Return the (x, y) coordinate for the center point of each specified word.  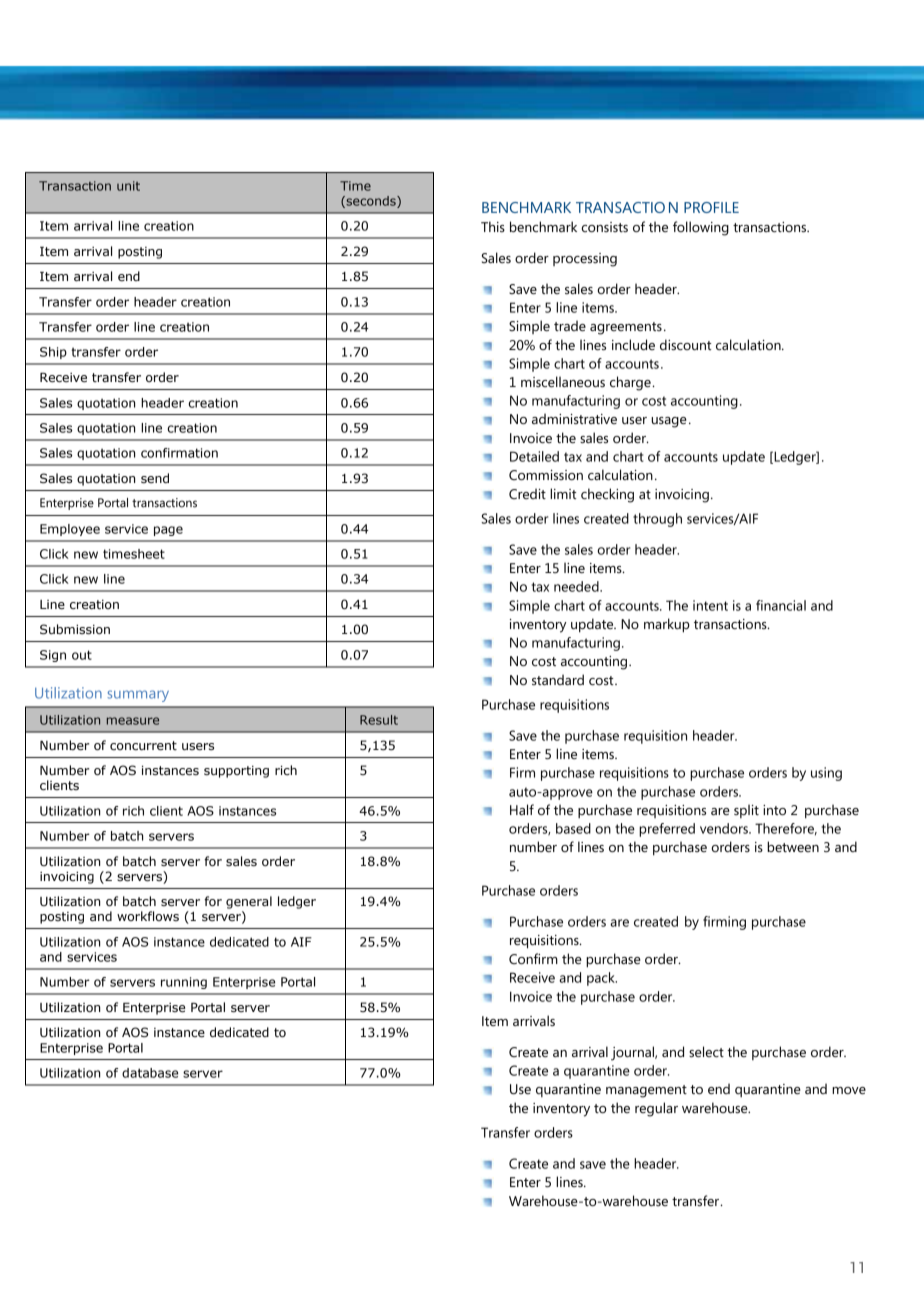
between (793, 846)
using (826, 774)
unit (128, 186)
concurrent (143, 746)
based (573, 828)
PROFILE (711, 207)
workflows (148, 916)
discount (686, 344)
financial (781, 605)
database (150, 1073)
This (493, 226)
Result (379, 720)
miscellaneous (563, 381)
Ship (53, 353)
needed (577, 586)
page (168, 531)
